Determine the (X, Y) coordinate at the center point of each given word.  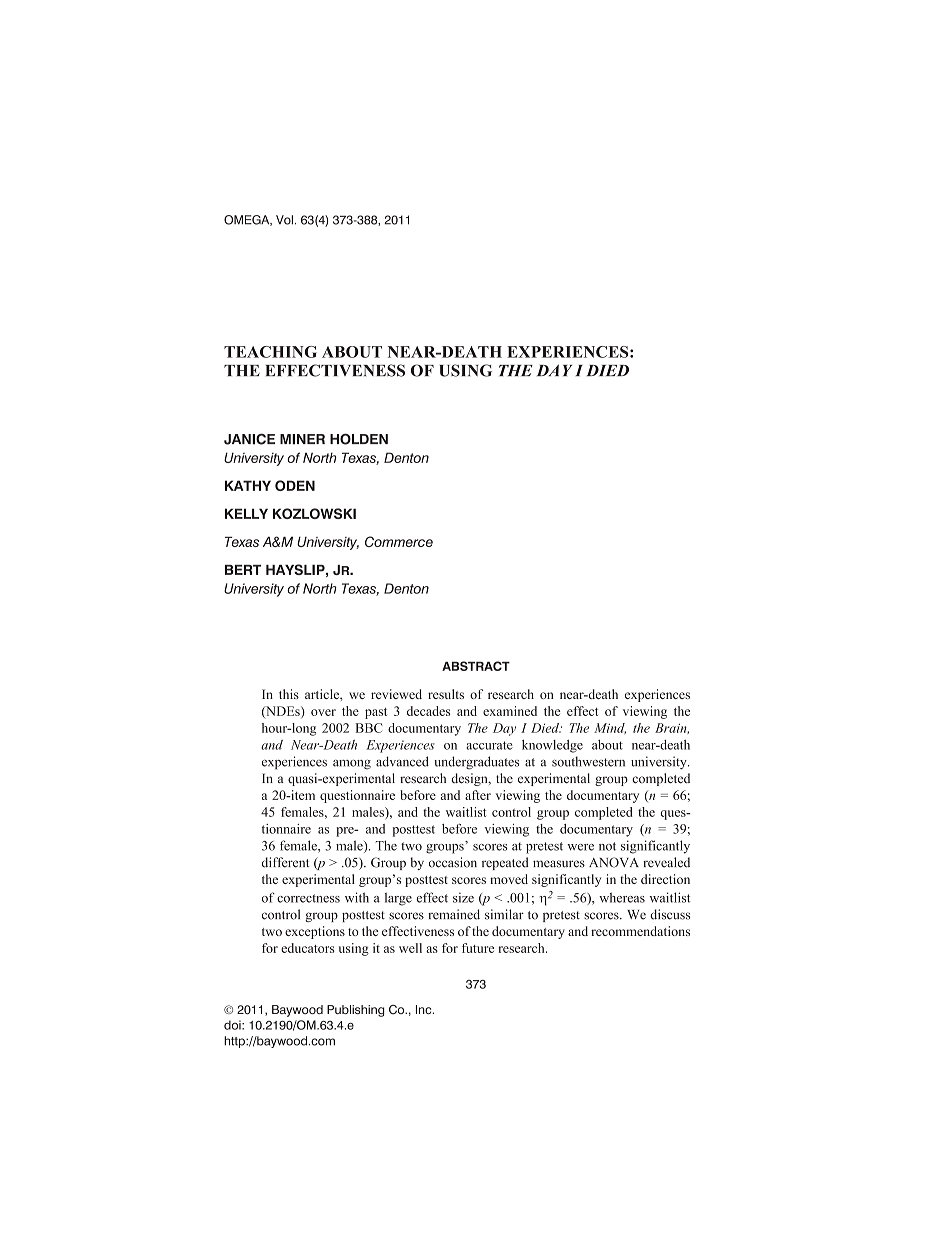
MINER (302, 439)
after (478, 795)
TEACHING (270, 352)
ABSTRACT (476, 666)
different (285, 862)
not (607, 846)
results (446, 694)
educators (308, 948)
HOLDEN (359, 439)
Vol (284, 220)
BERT (243, 570)
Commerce (399, 541)
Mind (610, 728)
